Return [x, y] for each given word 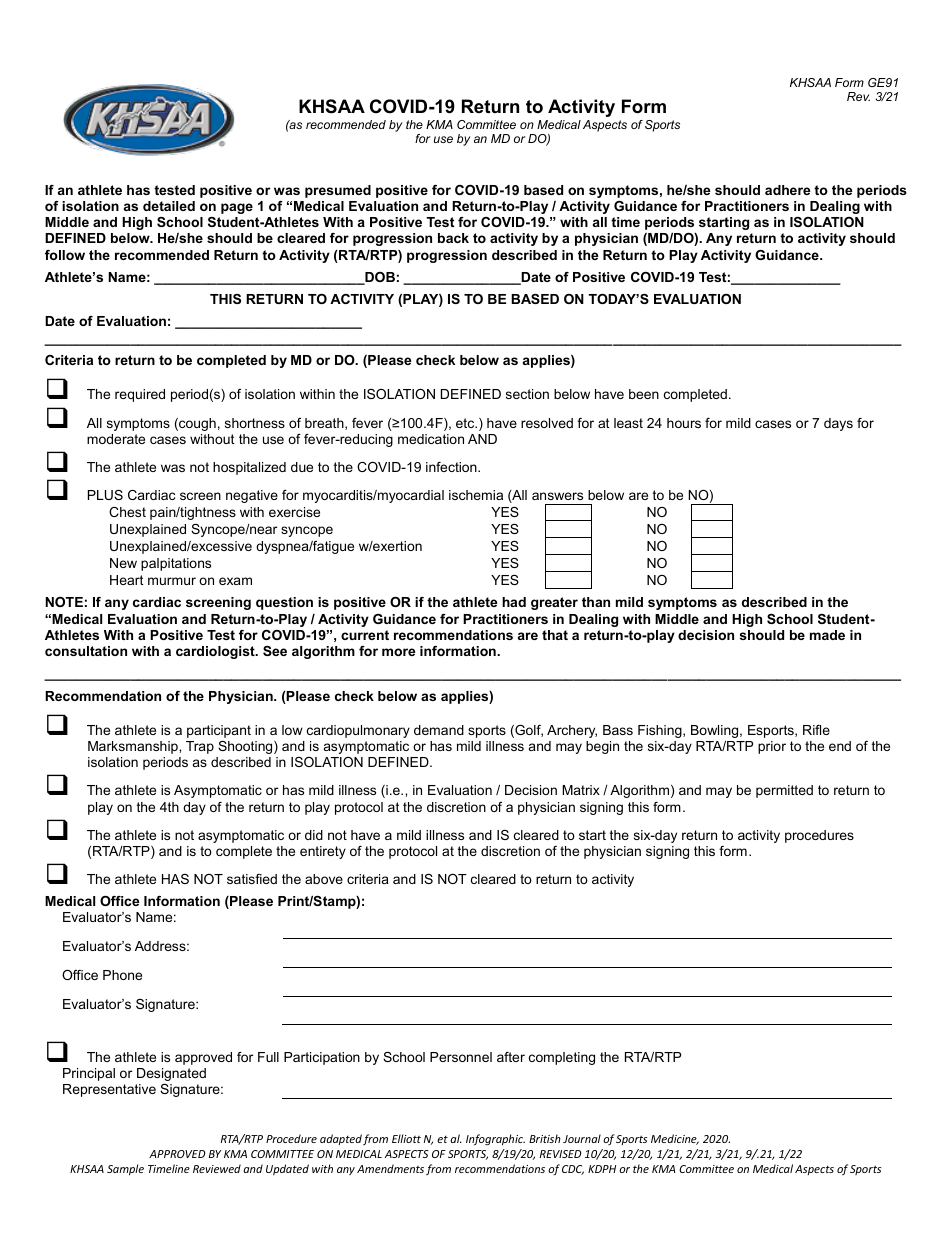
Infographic [495, 1140]
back [453, 238]
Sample [125, 1170]
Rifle [816, 730]
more [398, 652]
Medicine [675, 1139]
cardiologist [216, 652]
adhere [787, 190]
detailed [169, 206]
